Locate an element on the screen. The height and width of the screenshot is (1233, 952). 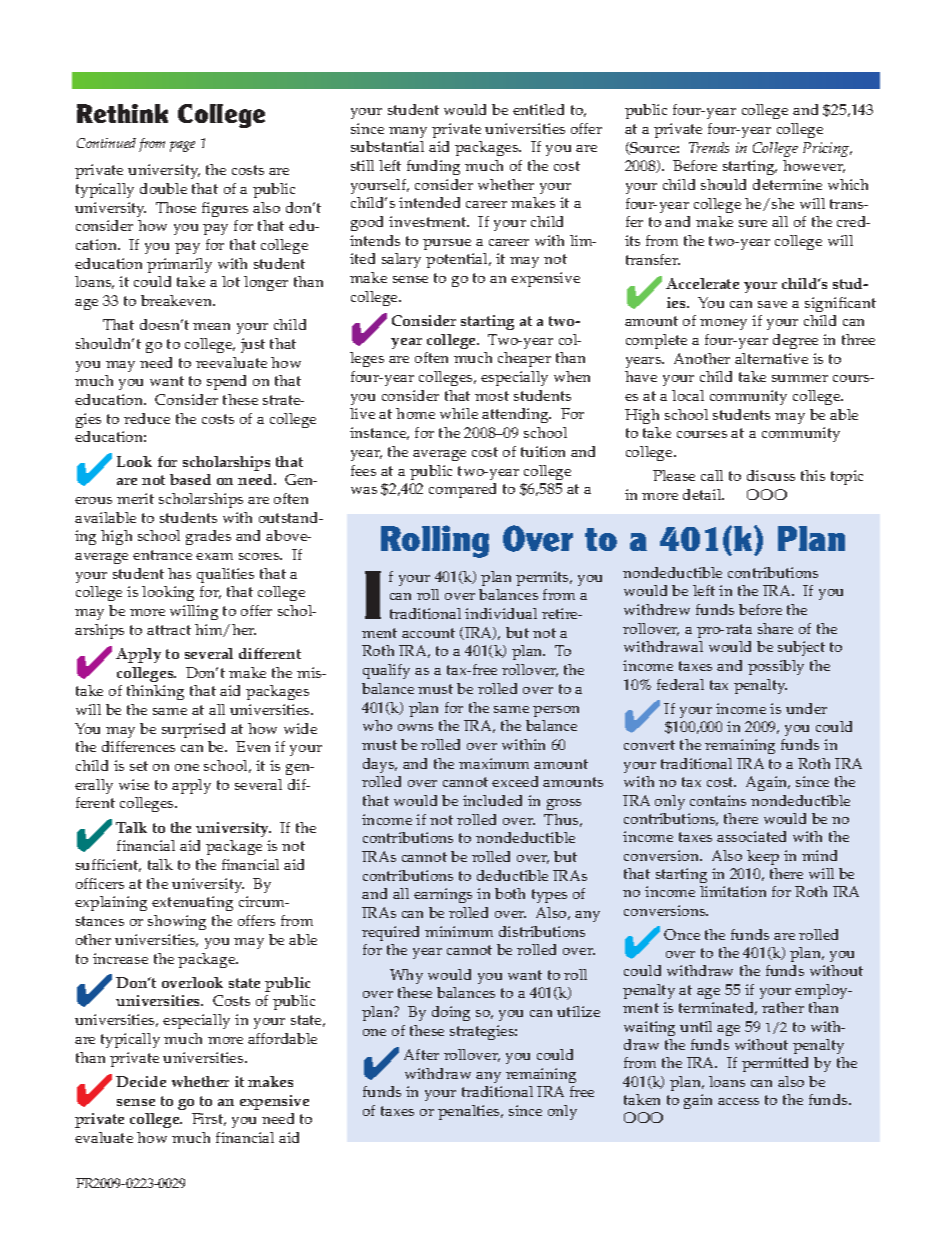
discuss is located at coordinates (771, 475).
